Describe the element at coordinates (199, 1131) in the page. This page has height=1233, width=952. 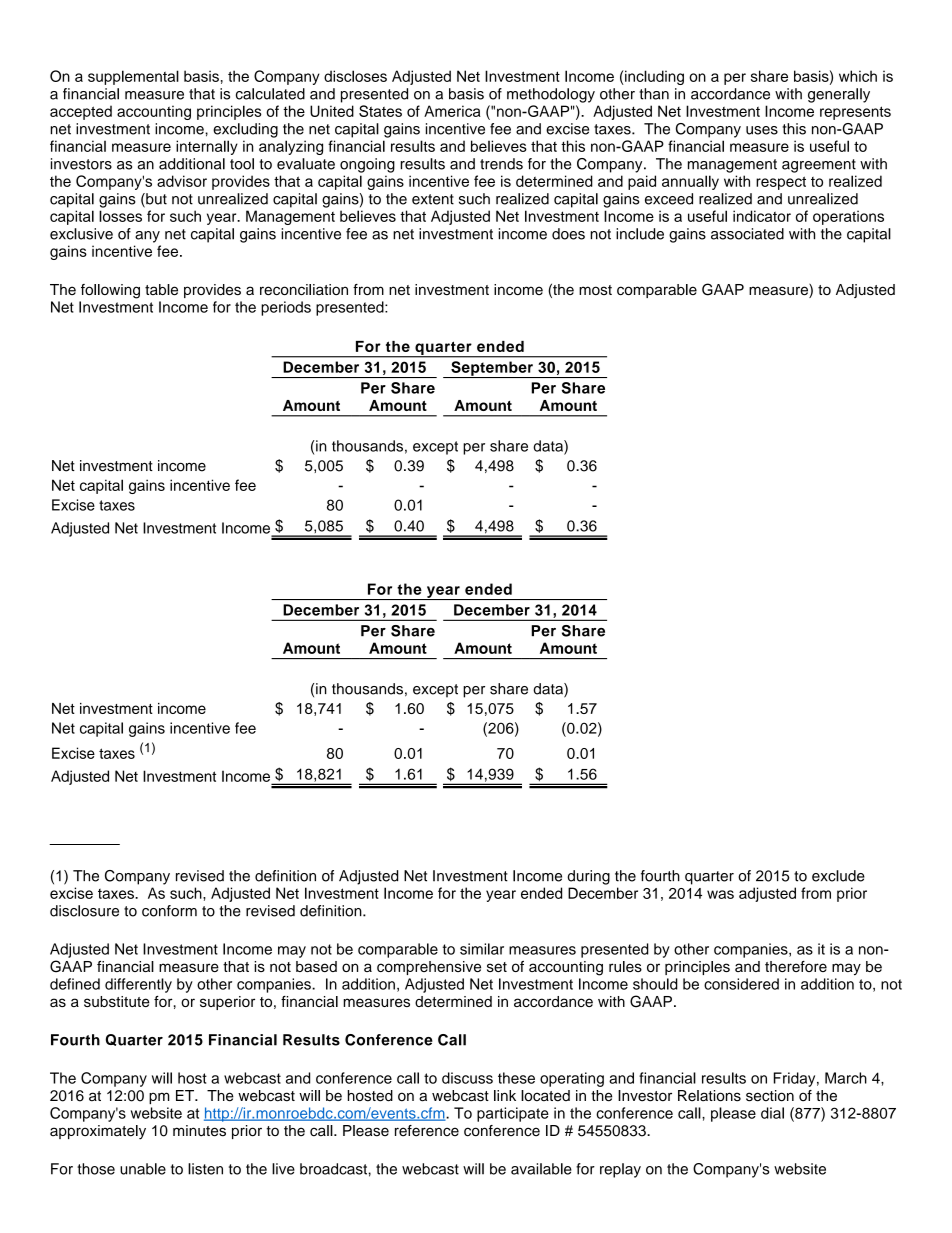
I see `minutes` at that location.
